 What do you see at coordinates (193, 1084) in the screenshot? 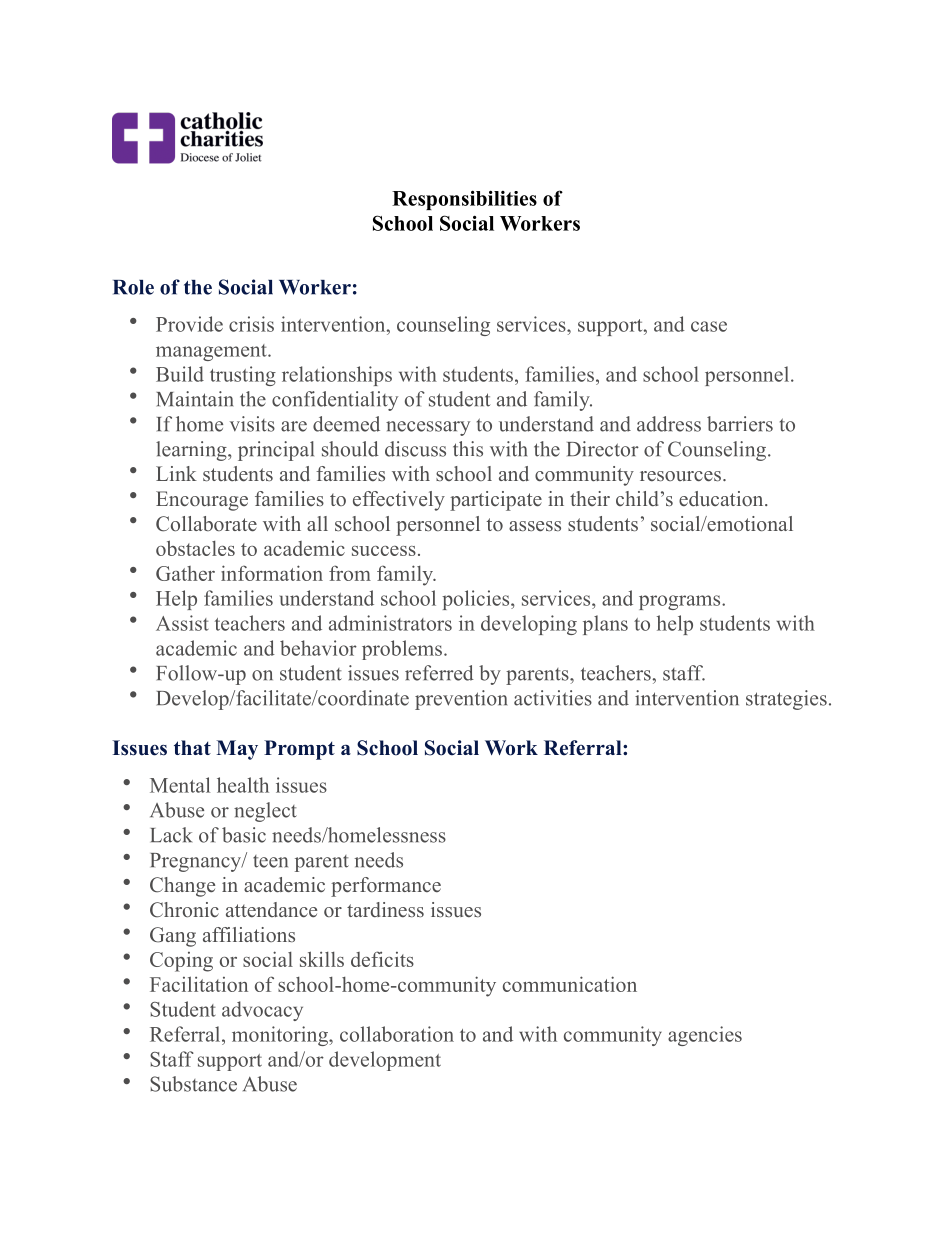
I see `Substance` at bounding box center [193, 1084].
